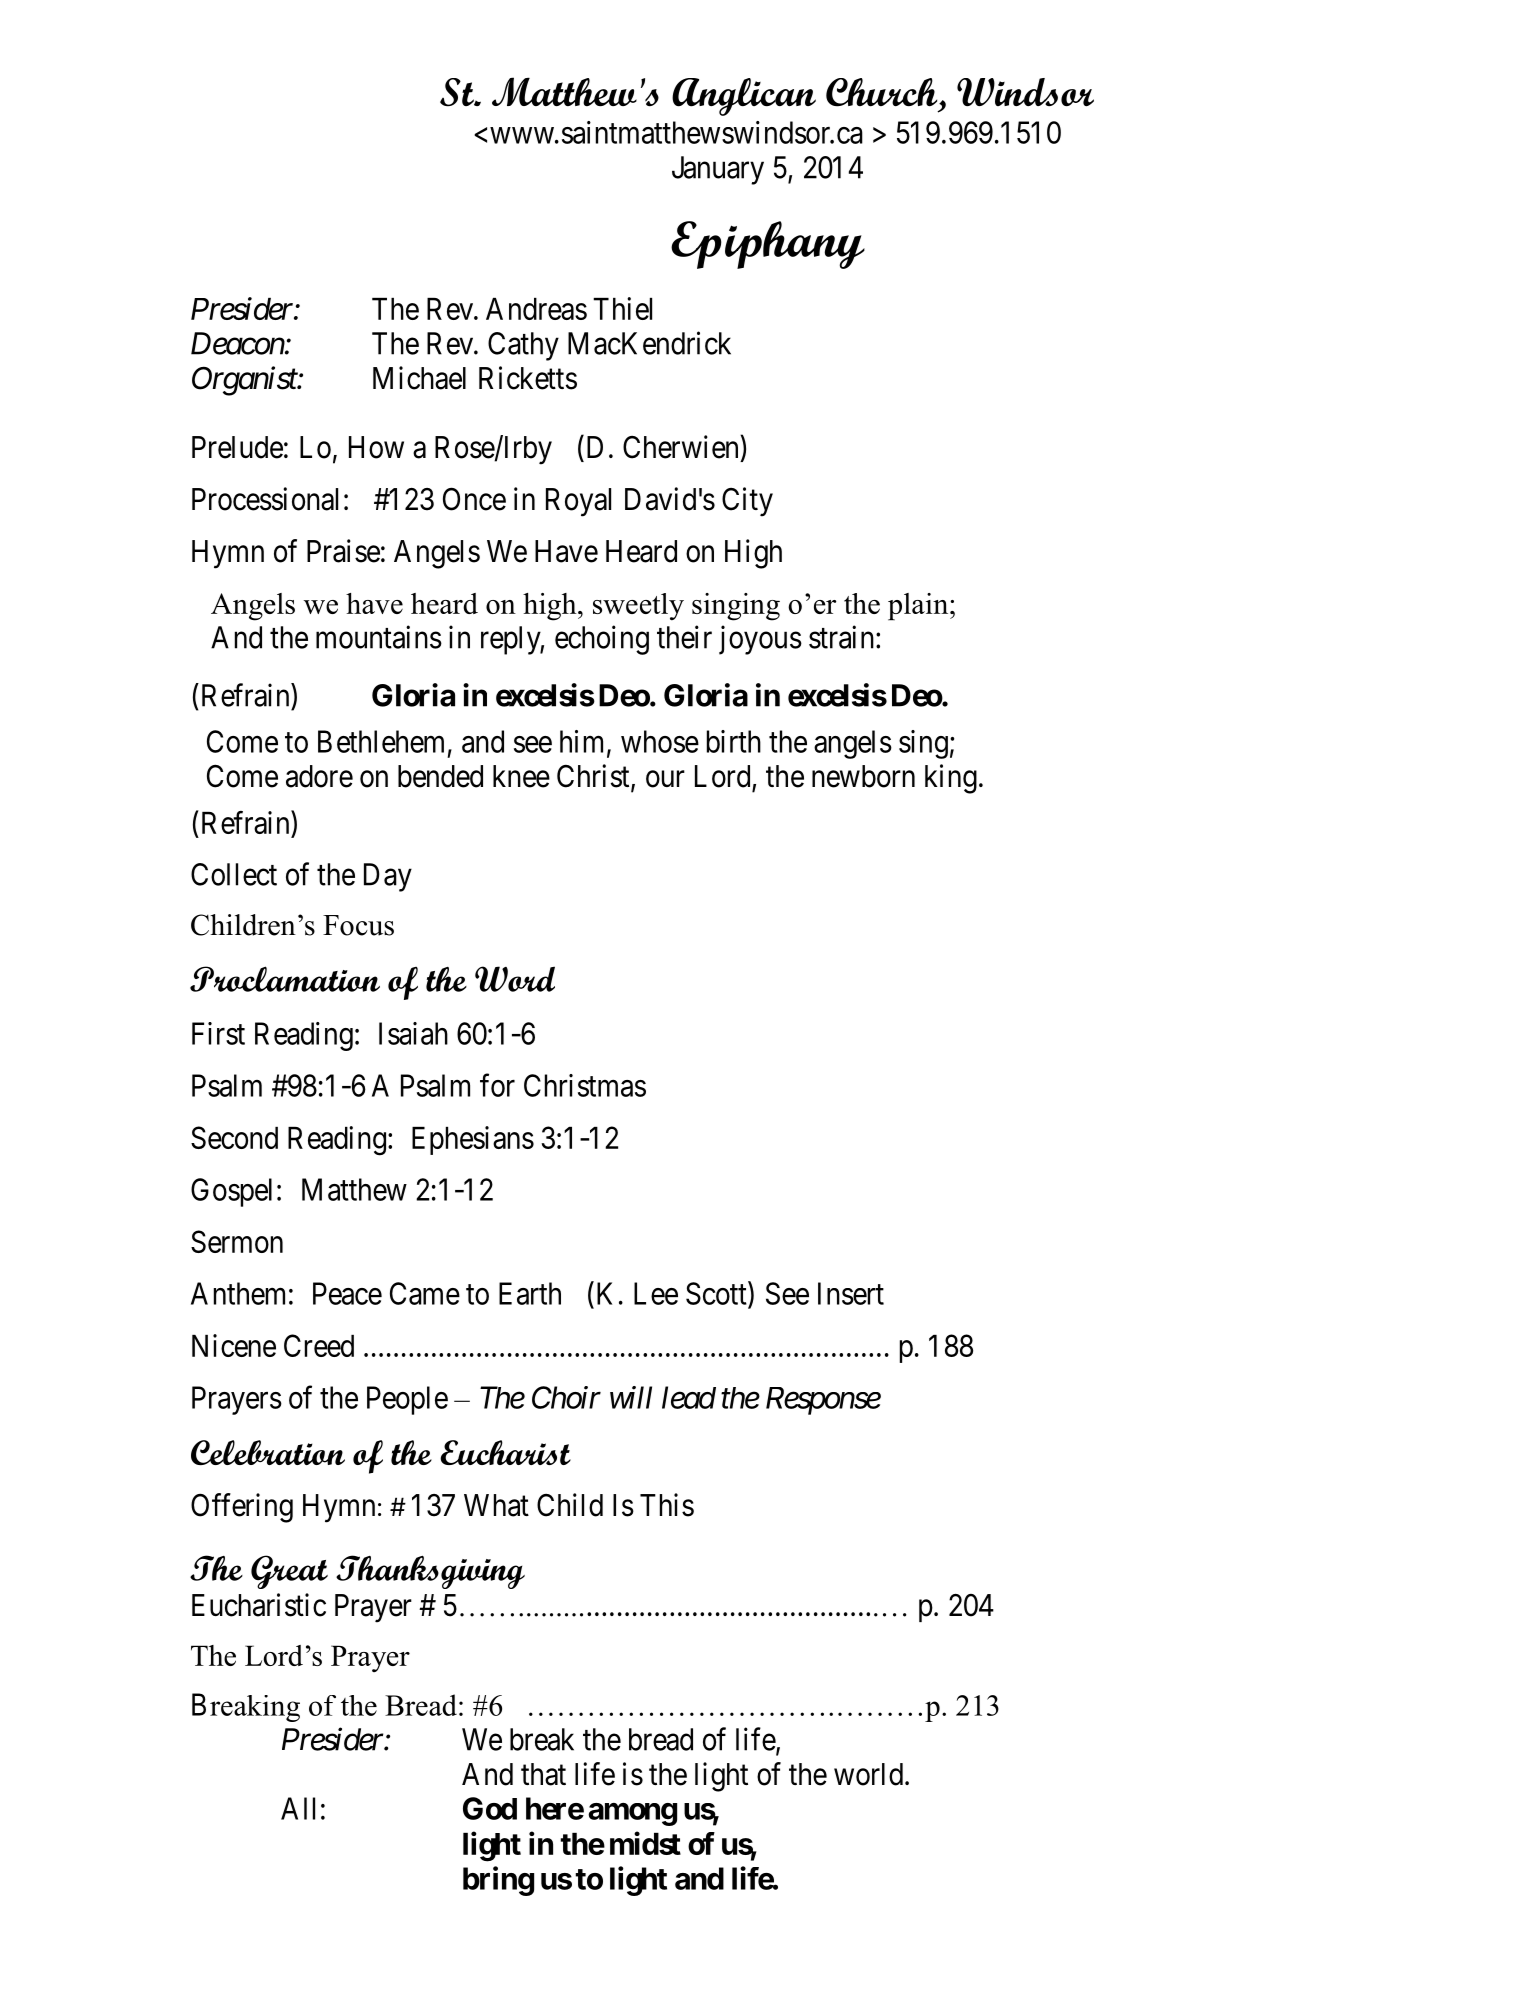  Describe the element at coordinates (883, 92) in the page. I see `Church` at that location.
